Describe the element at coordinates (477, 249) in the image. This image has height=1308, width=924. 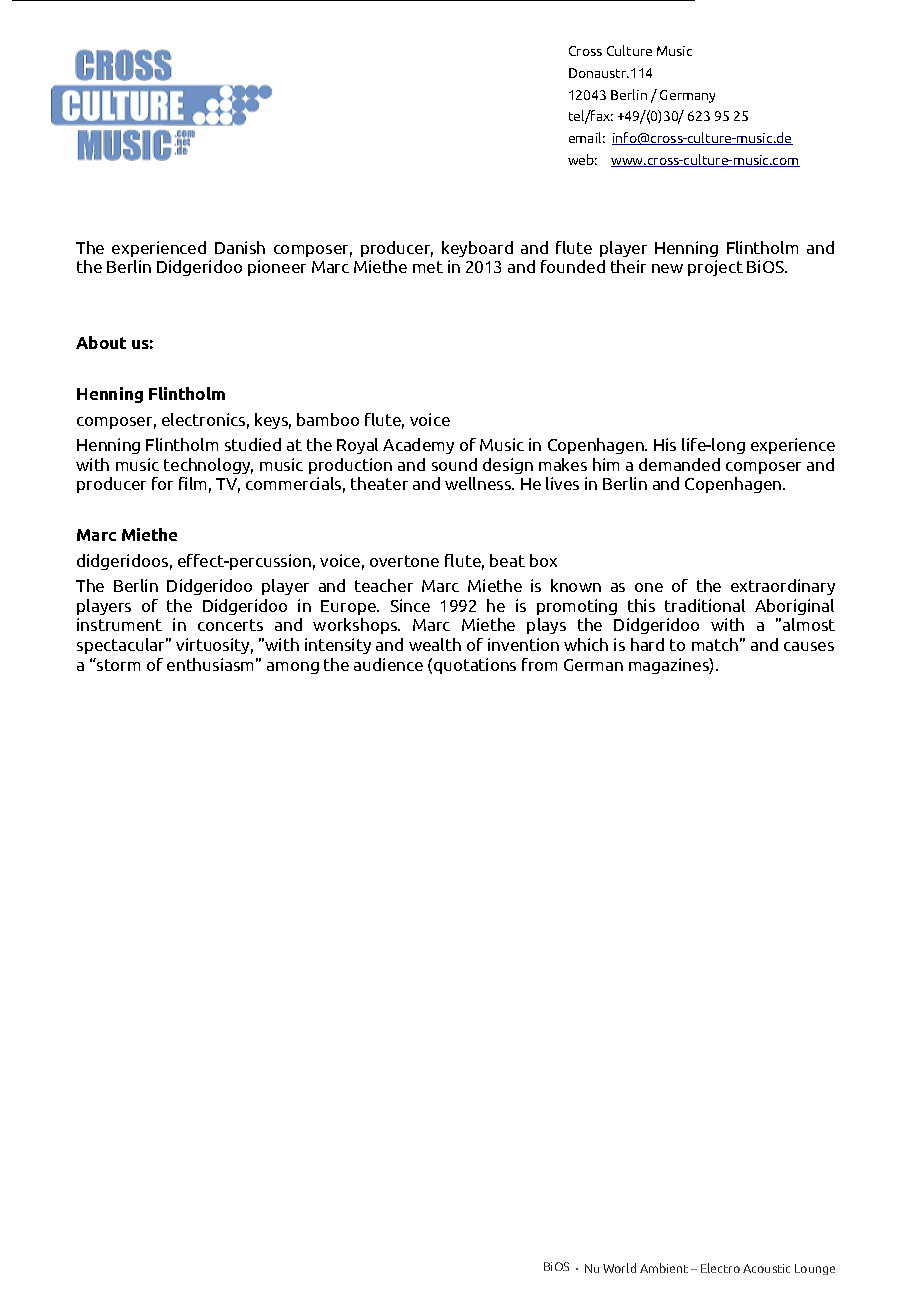
I see `keyboard` at that location.
